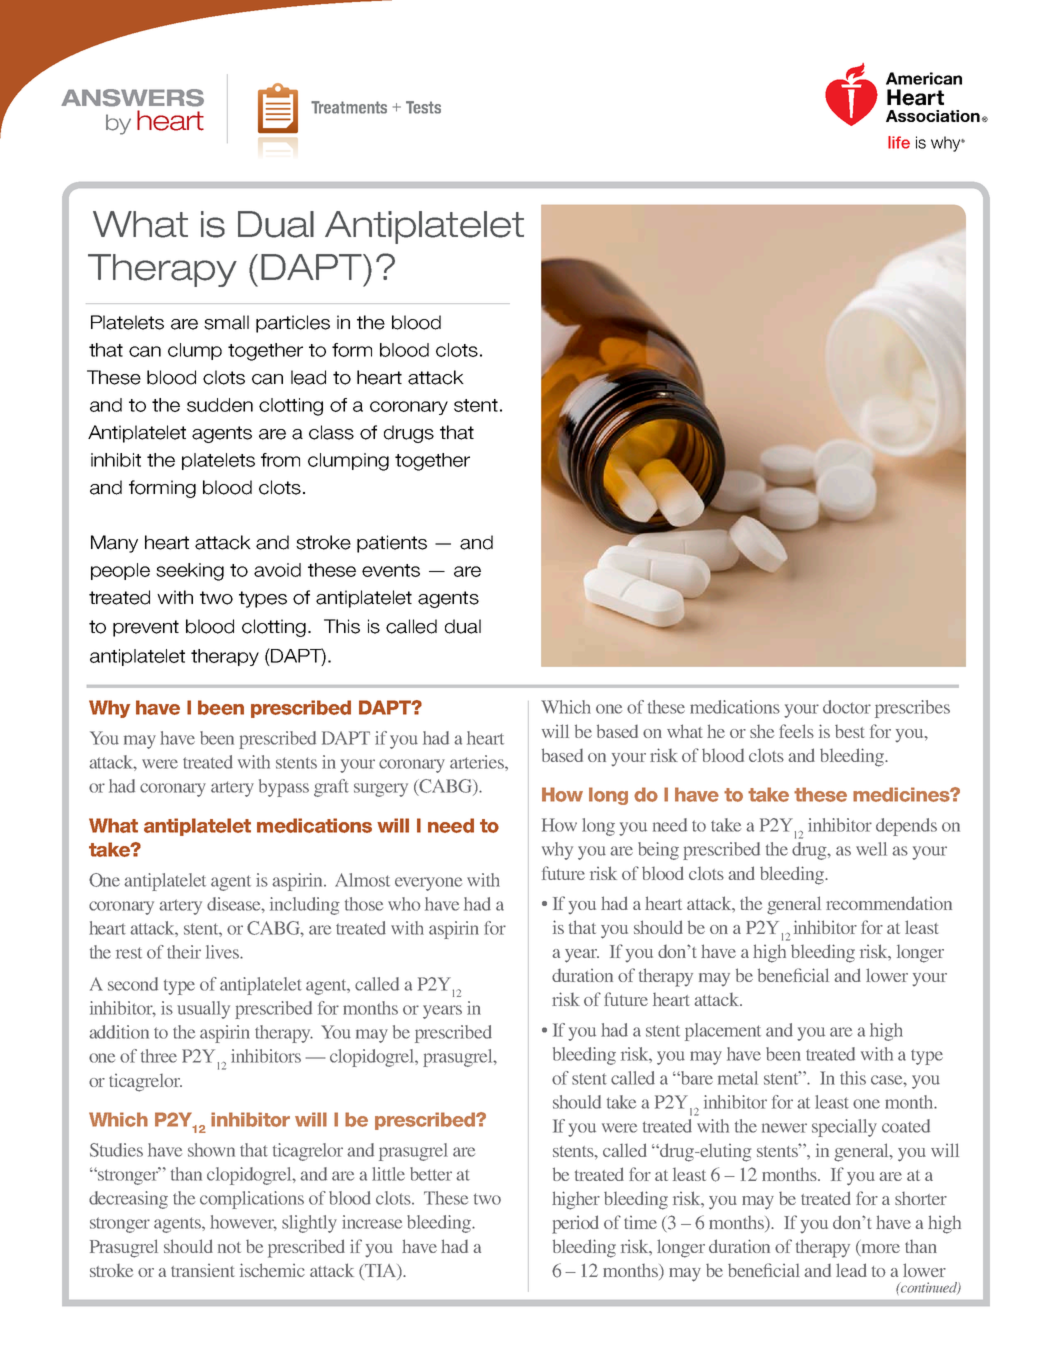 The width and height of the image is (1052, 1361). Describe the element at coordinates (392, 544) in the image. I see `patients` at that location.
